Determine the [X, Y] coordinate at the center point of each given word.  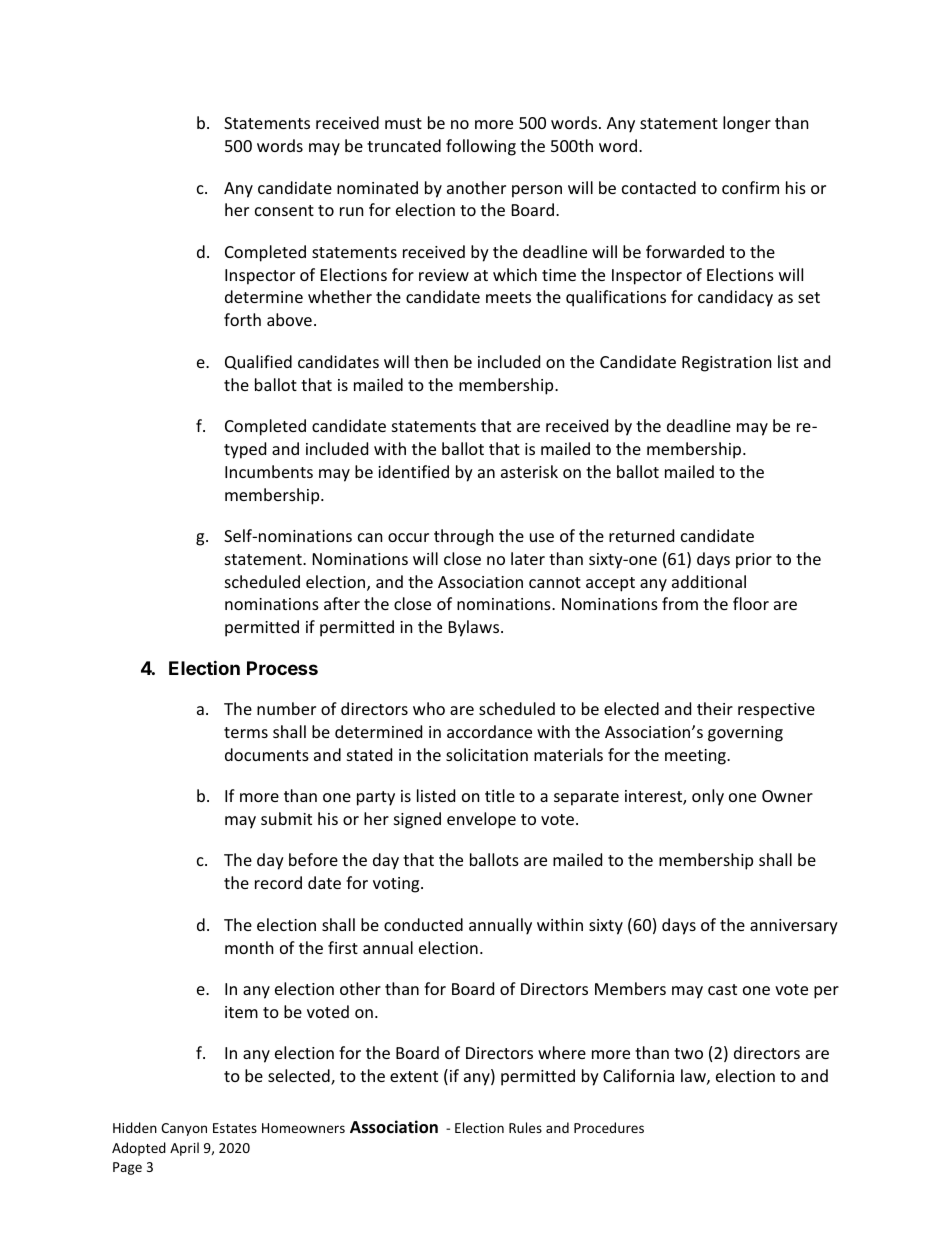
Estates [235, 1128]
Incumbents [269, 471]
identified [413, 471]
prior [754, 561]
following [481, 147]
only [708, 797]
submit [286, 818]
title [500, 795]
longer [747, 124]
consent [284, 210]
